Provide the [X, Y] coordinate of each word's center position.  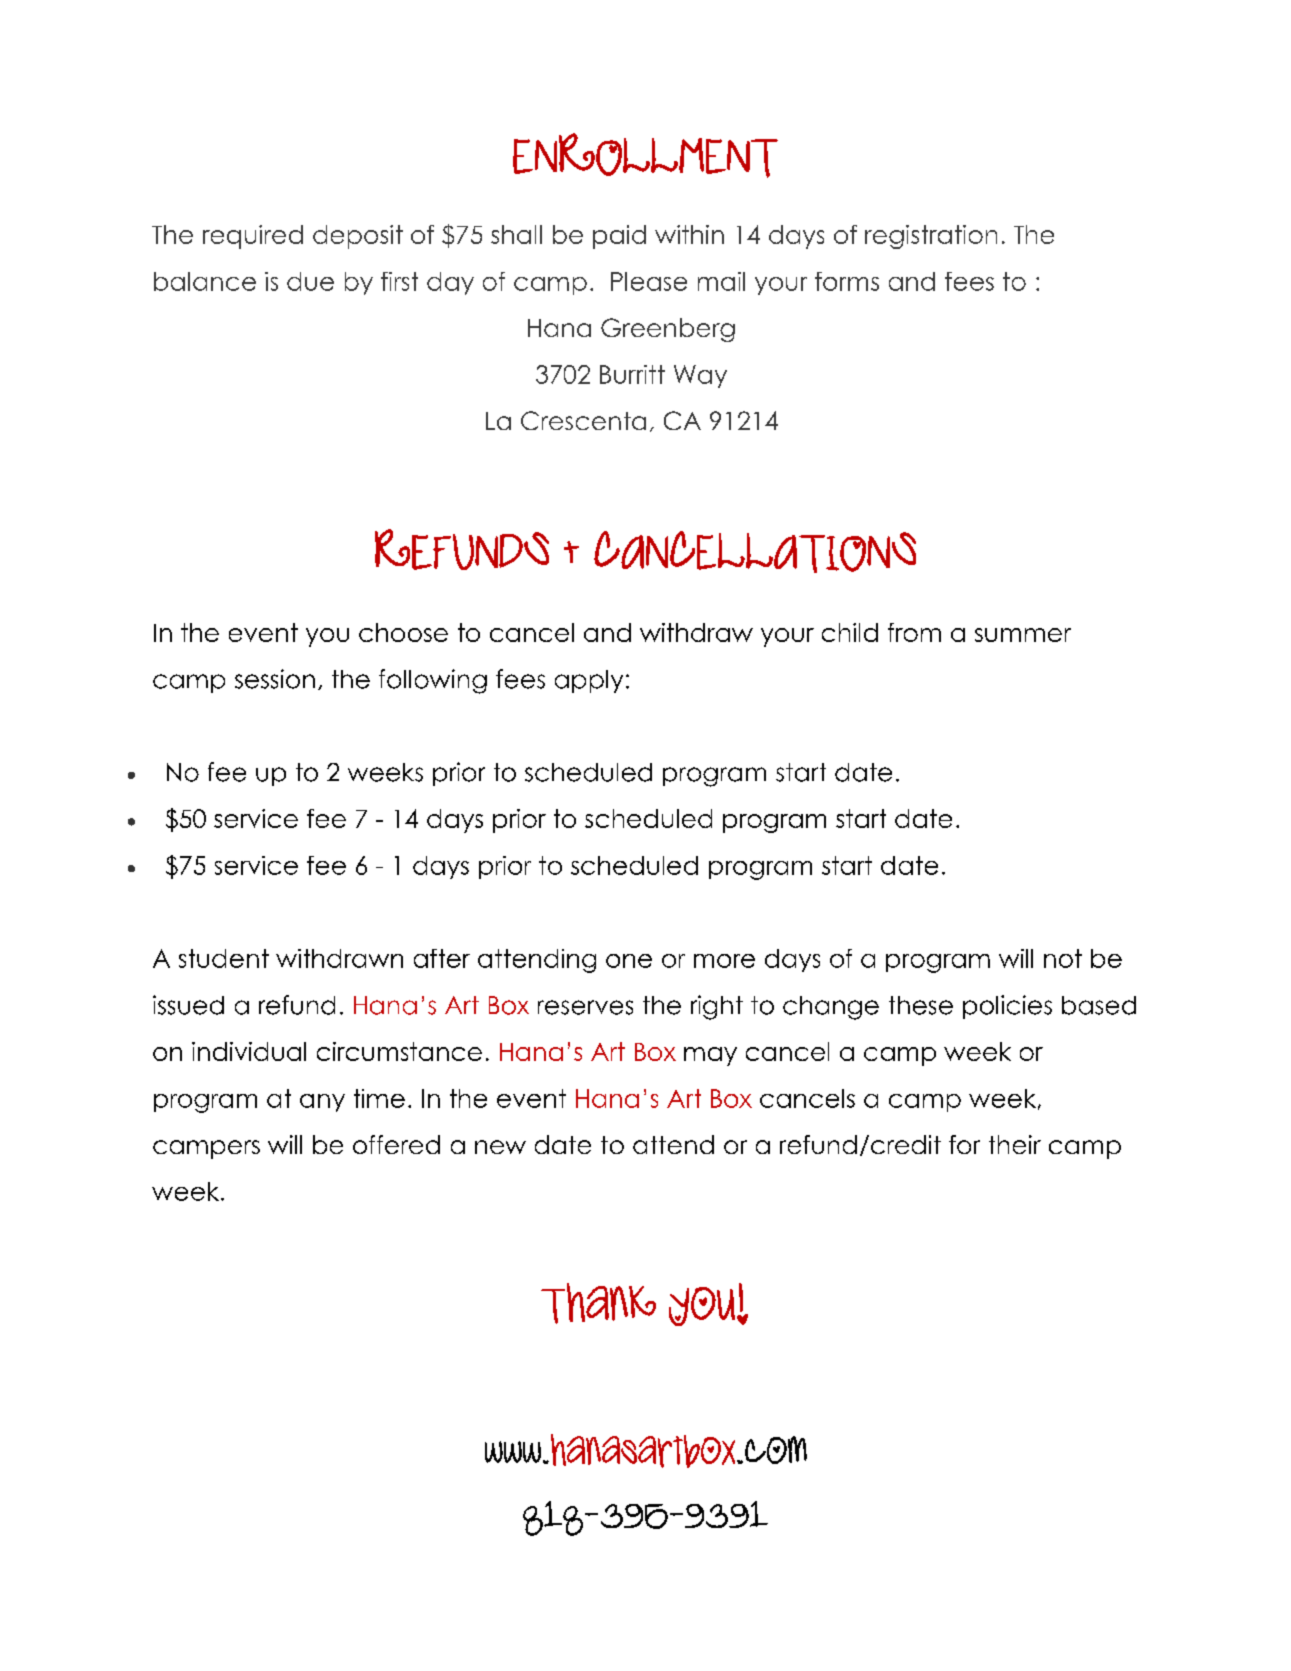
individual [249, 1051]
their [1015, 1144]
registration [931, 237]
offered [396, 1144]
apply [589, 681]
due [310, 281]
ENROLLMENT [645, 155]
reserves [585, 1007]
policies [1007, 1007]
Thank [598, 1303]
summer [1023, 635]
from [914, 632]
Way [700, 376]
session [275, 679]
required [253, 237]
